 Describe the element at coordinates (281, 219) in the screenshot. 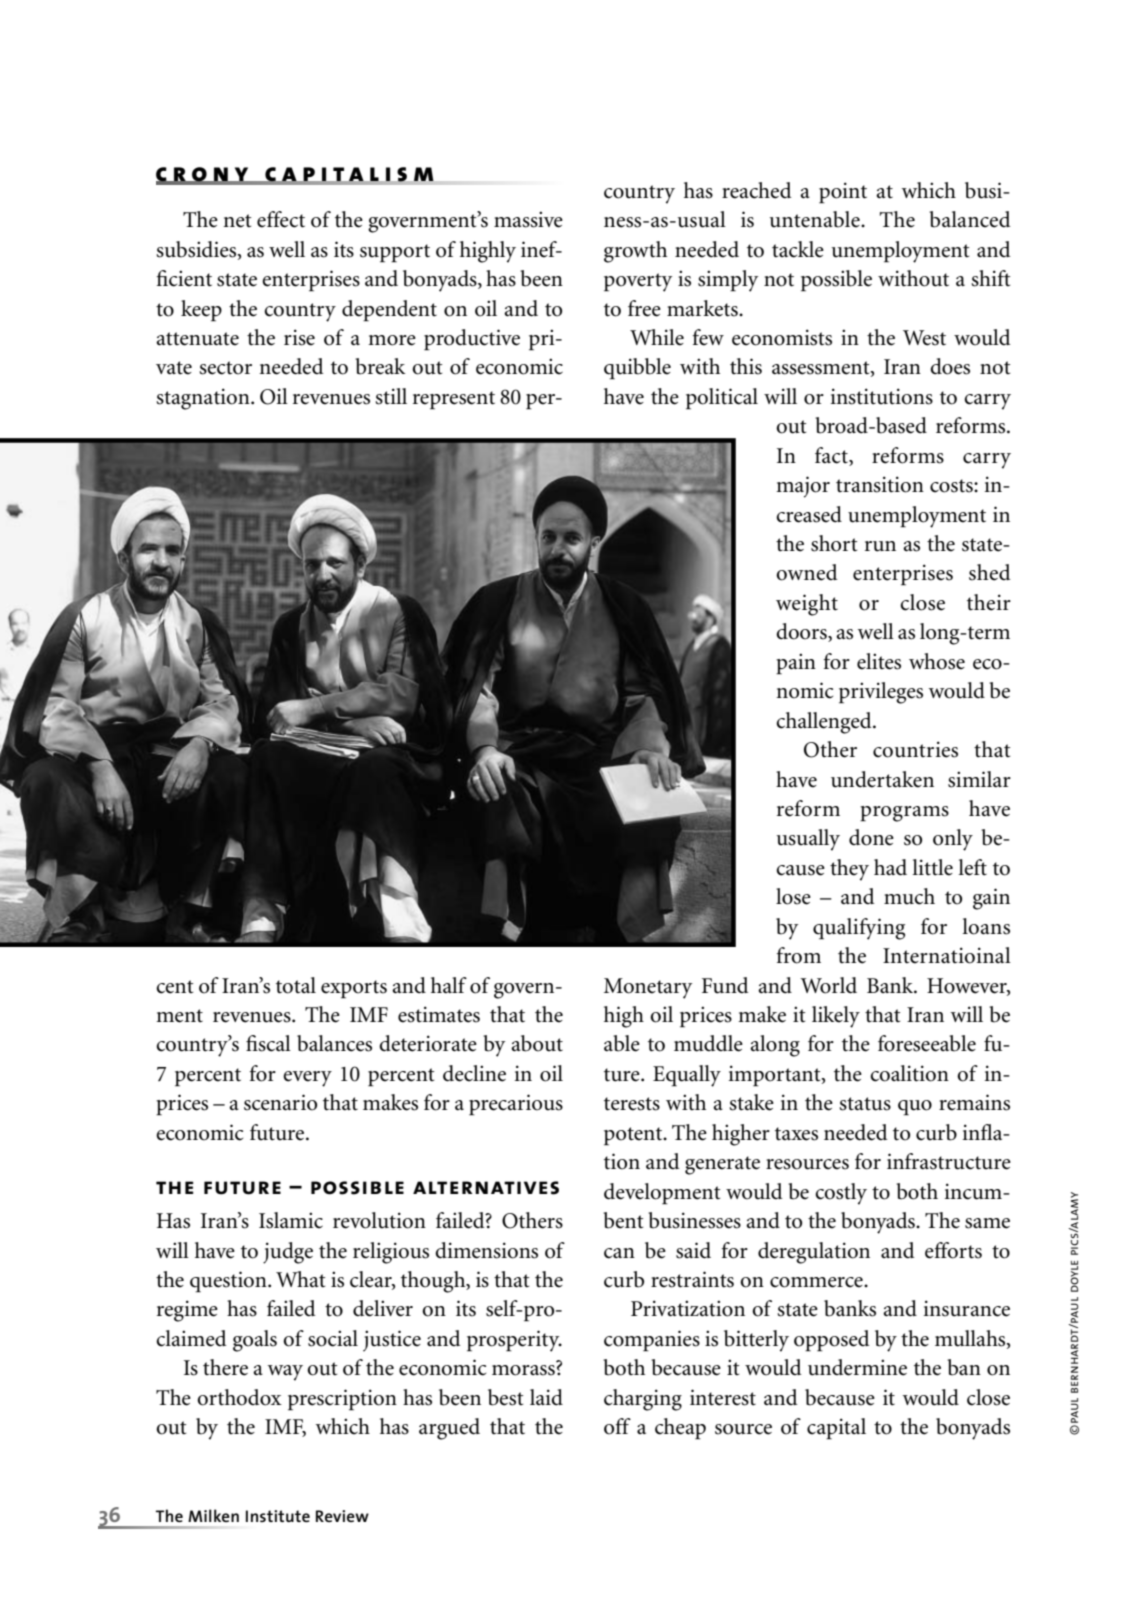

I see `effect` at that location.
